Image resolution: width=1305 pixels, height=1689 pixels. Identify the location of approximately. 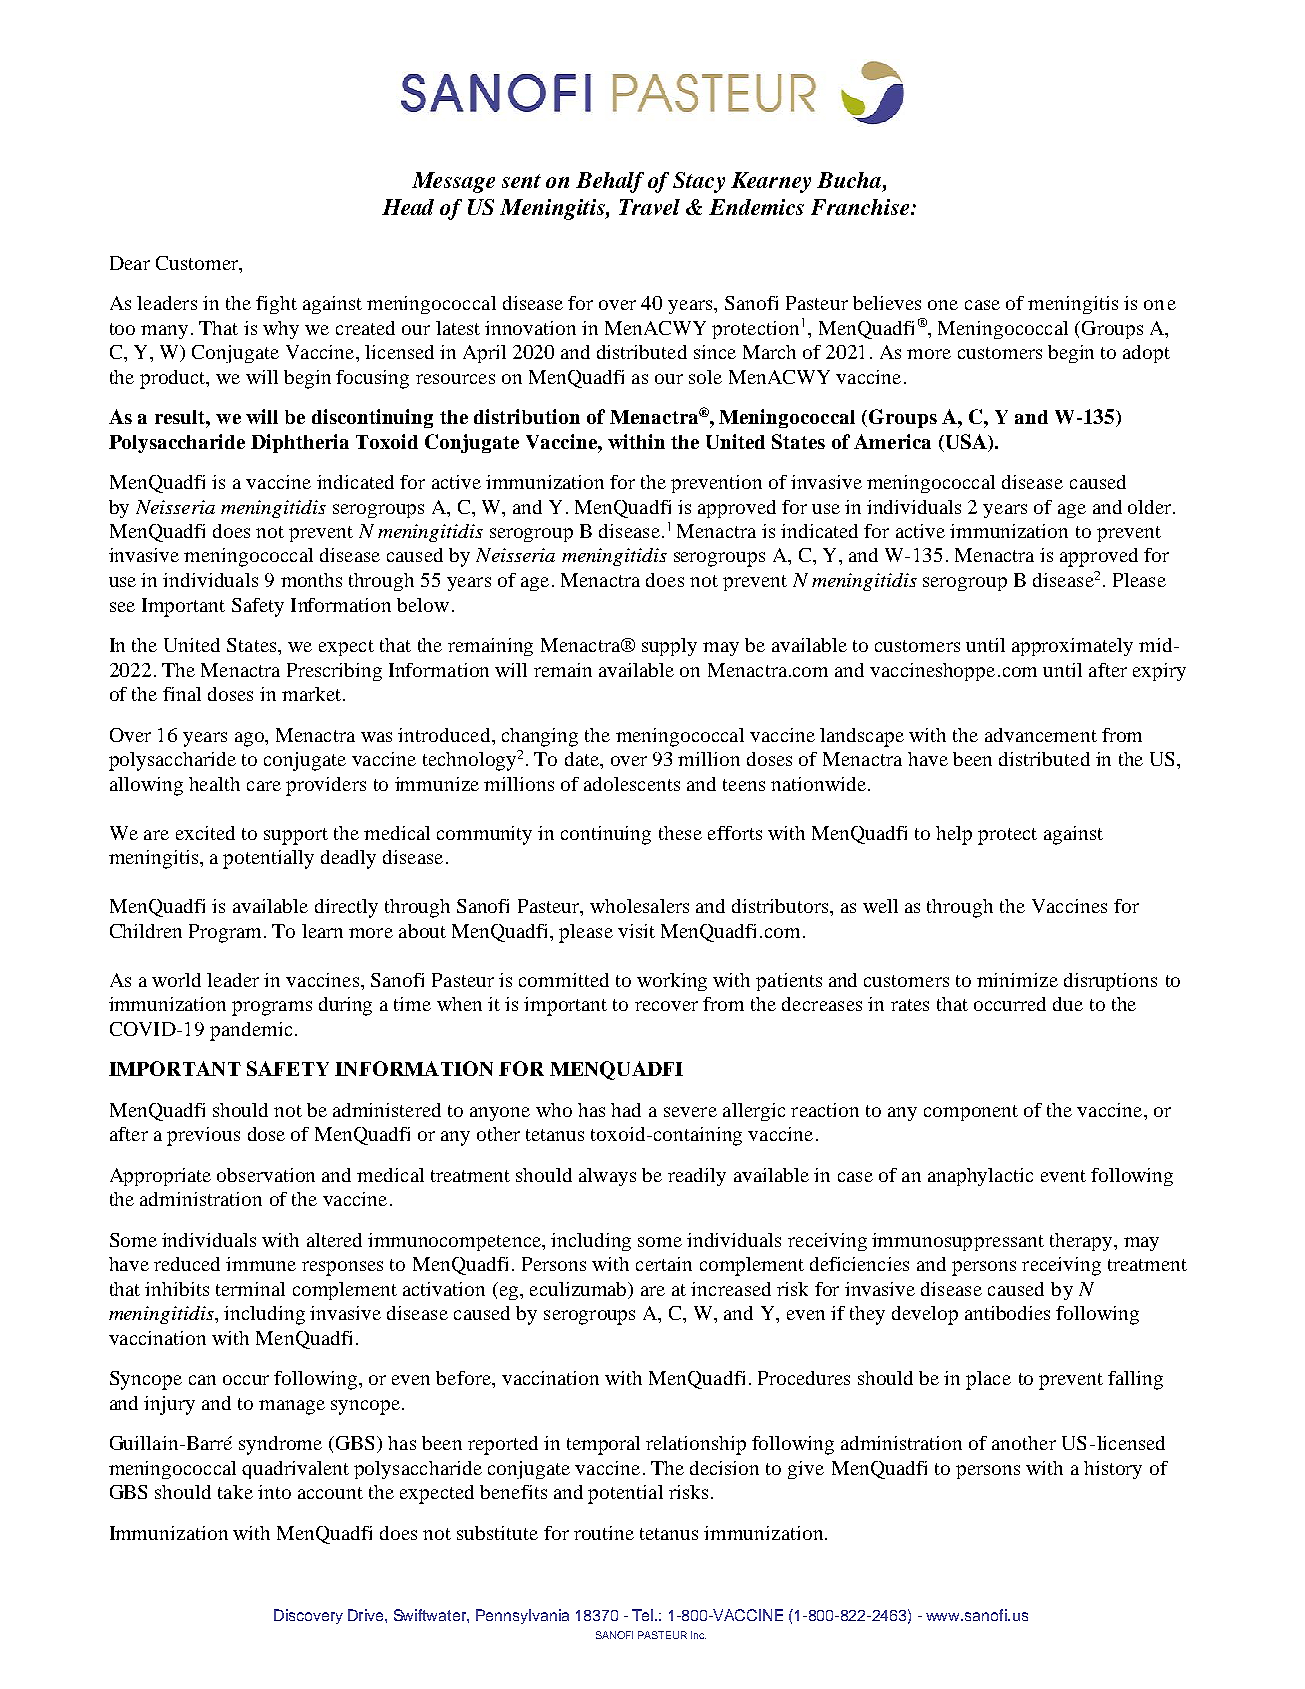
(1072, 647).
